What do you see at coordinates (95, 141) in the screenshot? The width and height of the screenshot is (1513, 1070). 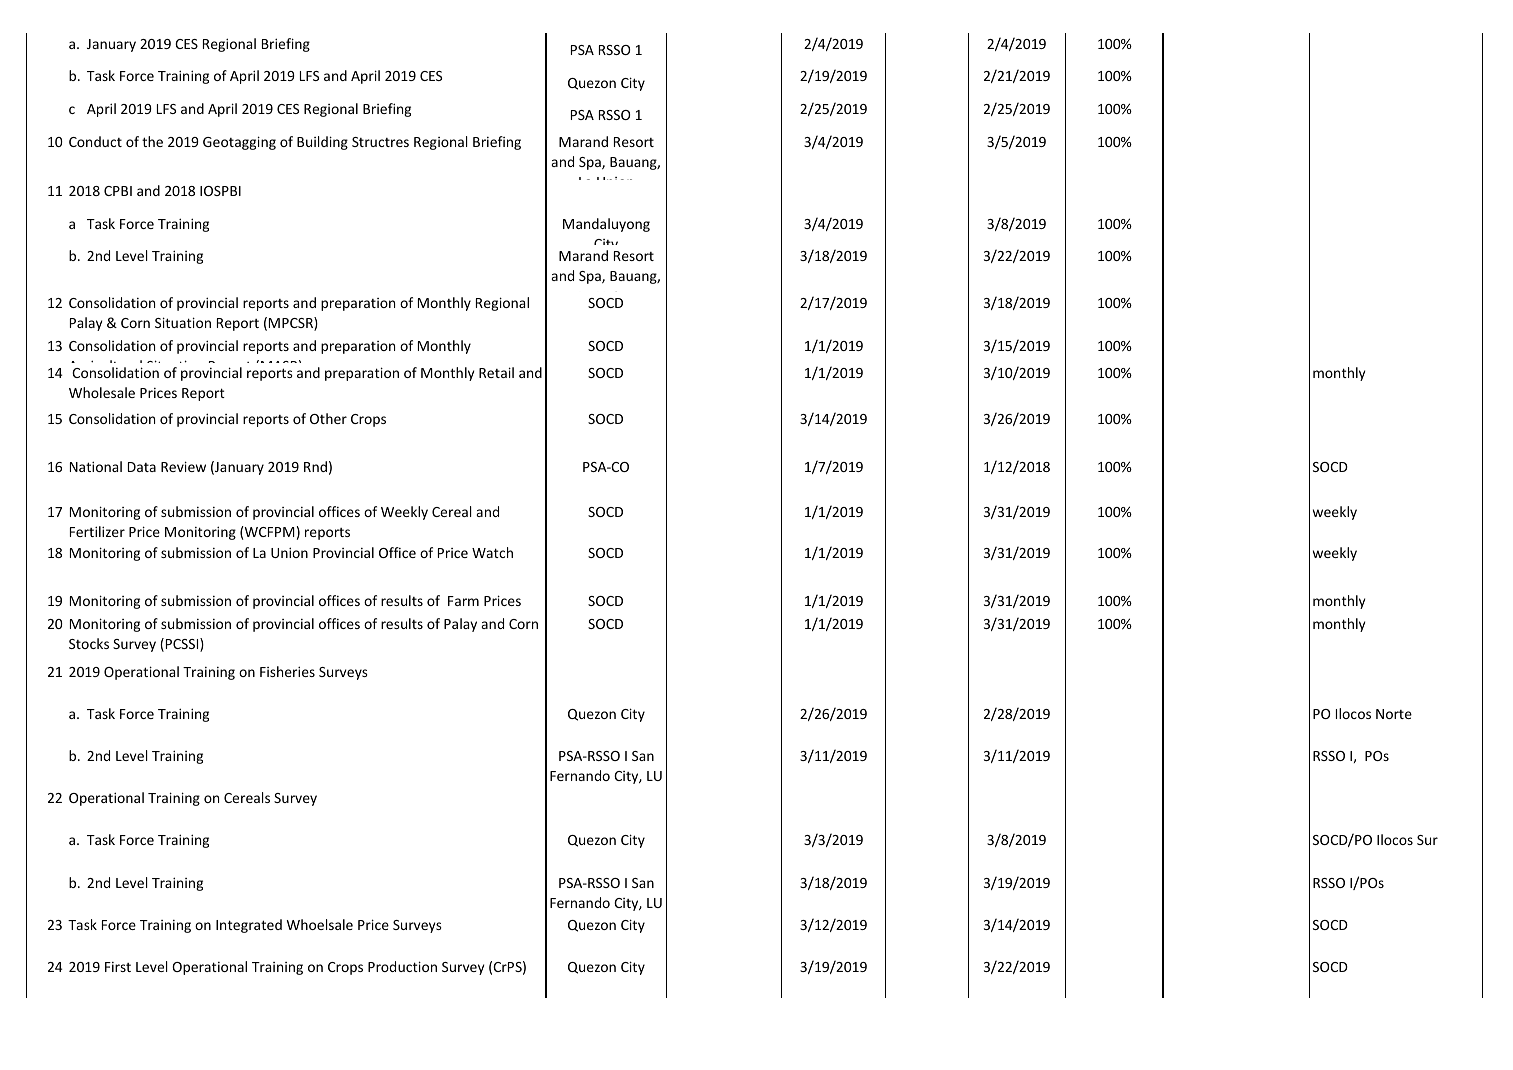 I see `Conduct` at bounding box center [95, 141].
